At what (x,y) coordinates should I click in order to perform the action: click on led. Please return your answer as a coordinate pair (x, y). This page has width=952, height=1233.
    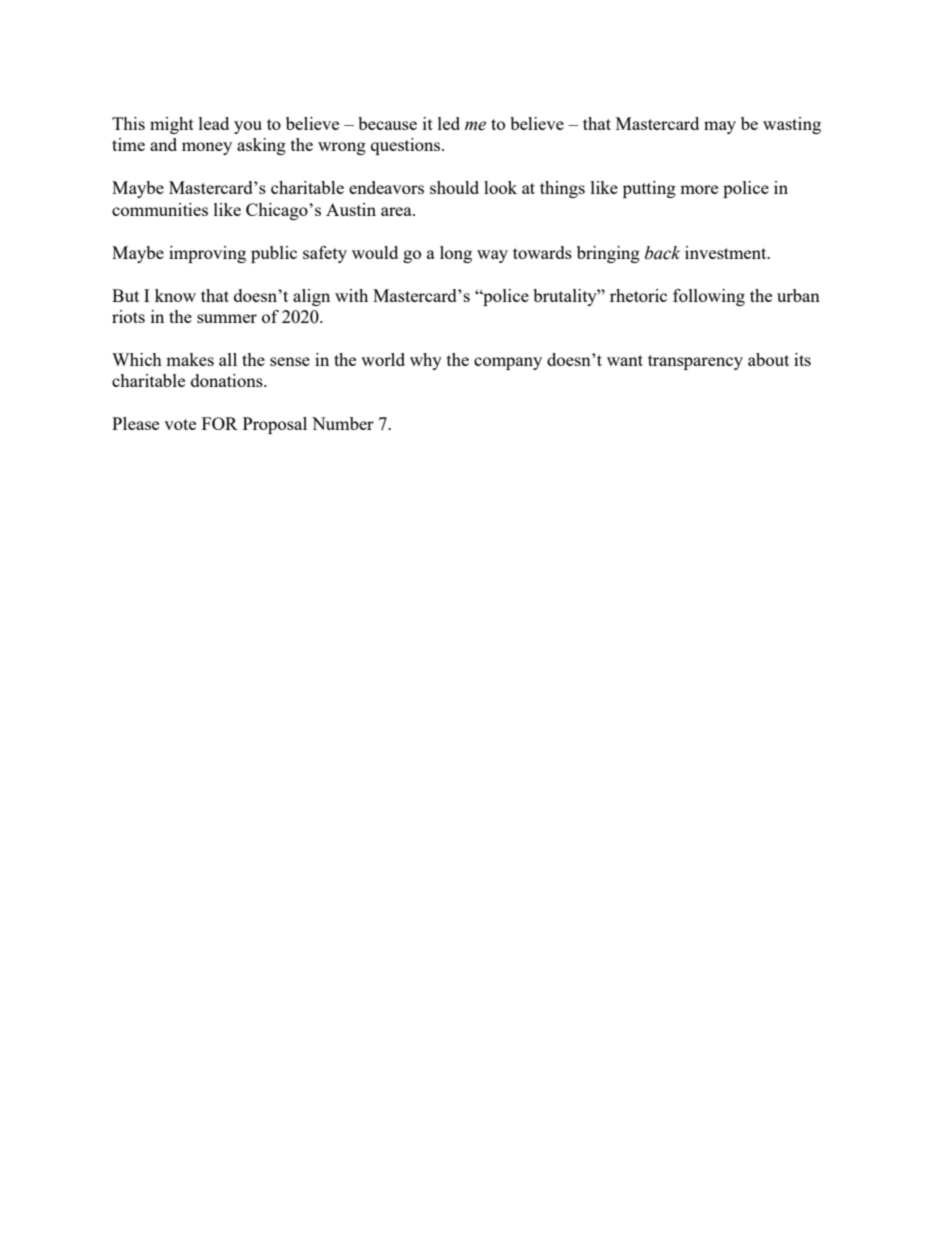
    Looking at the image, I should click on (449, 123).
